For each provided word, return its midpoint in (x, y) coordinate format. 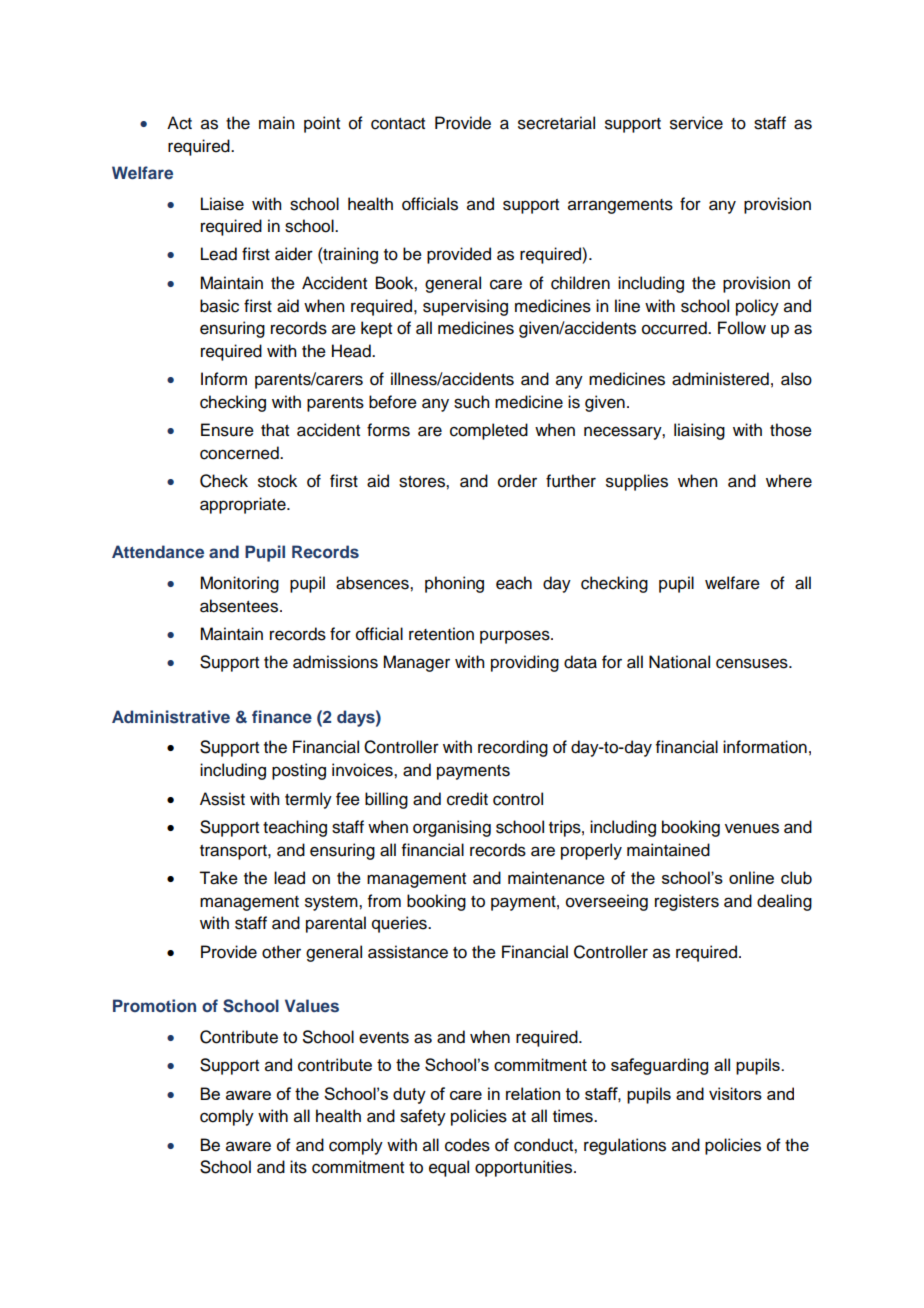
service (696, 123)
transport (234, 852)
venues (752, 828)
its (298, 1167)
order (517, 481)
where (789, 481)
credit (467, 799)
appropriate (244, 505)
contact (398, 124)
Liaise (222, 204)
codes (467, 1145)
